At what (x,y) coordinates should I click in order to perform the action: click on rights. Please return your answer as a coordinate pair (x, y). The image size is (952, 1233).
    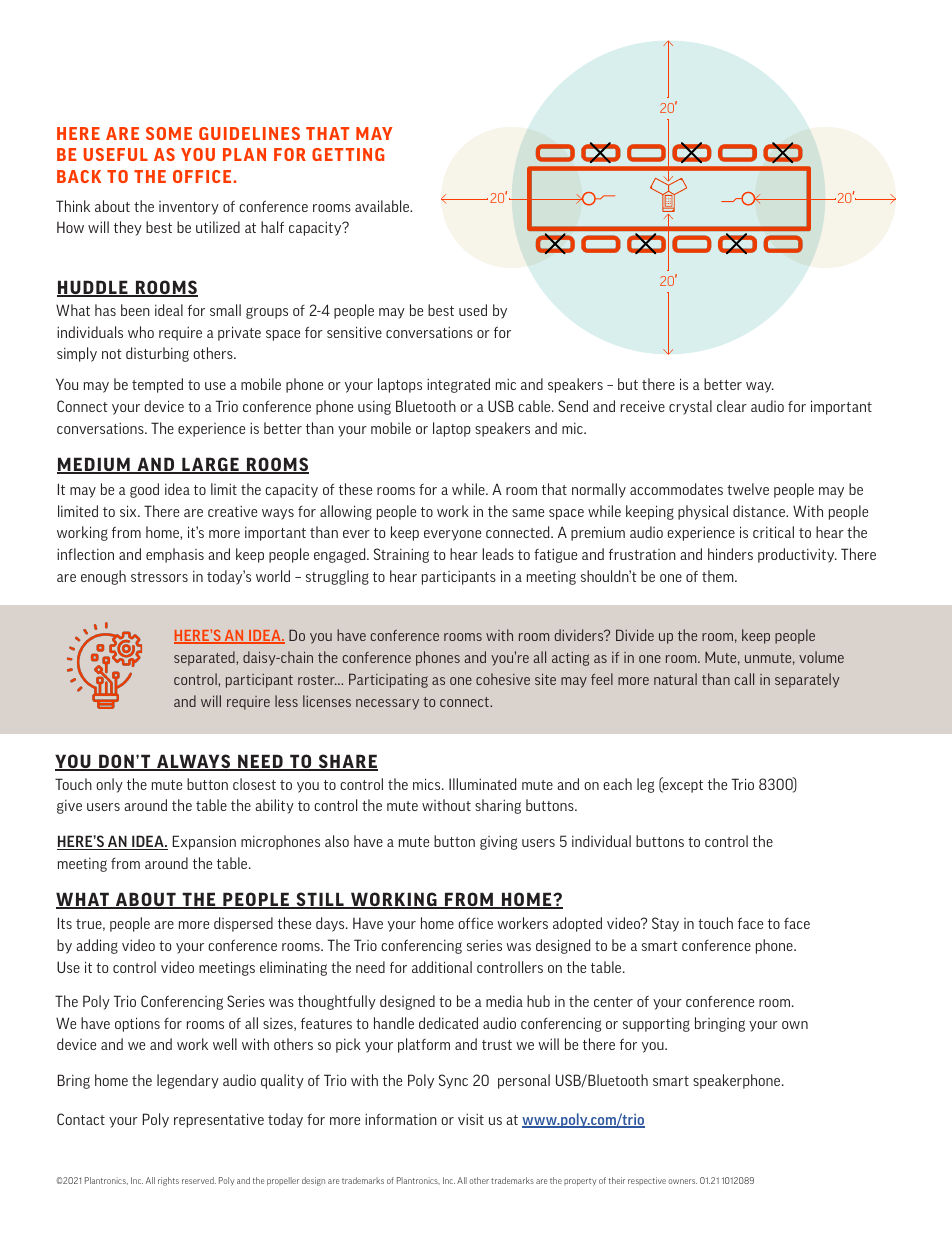
    Looking at the image, I should click on (168, 1181).
